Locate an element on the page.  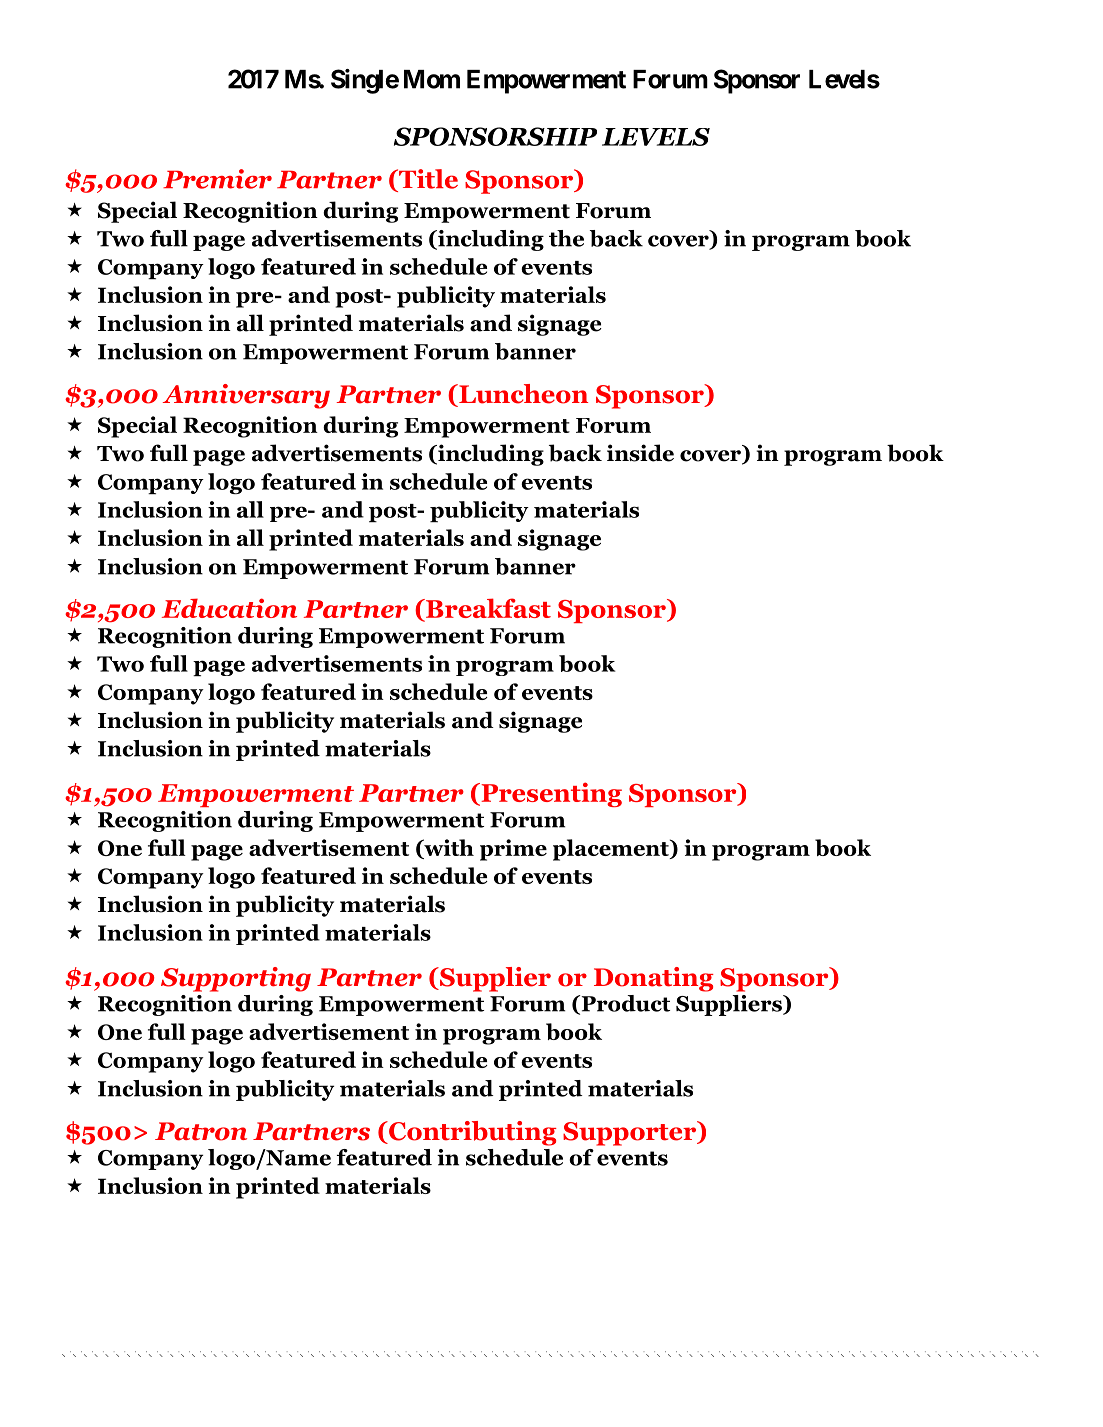
Luncheon is located at coordinates (522, 394).
